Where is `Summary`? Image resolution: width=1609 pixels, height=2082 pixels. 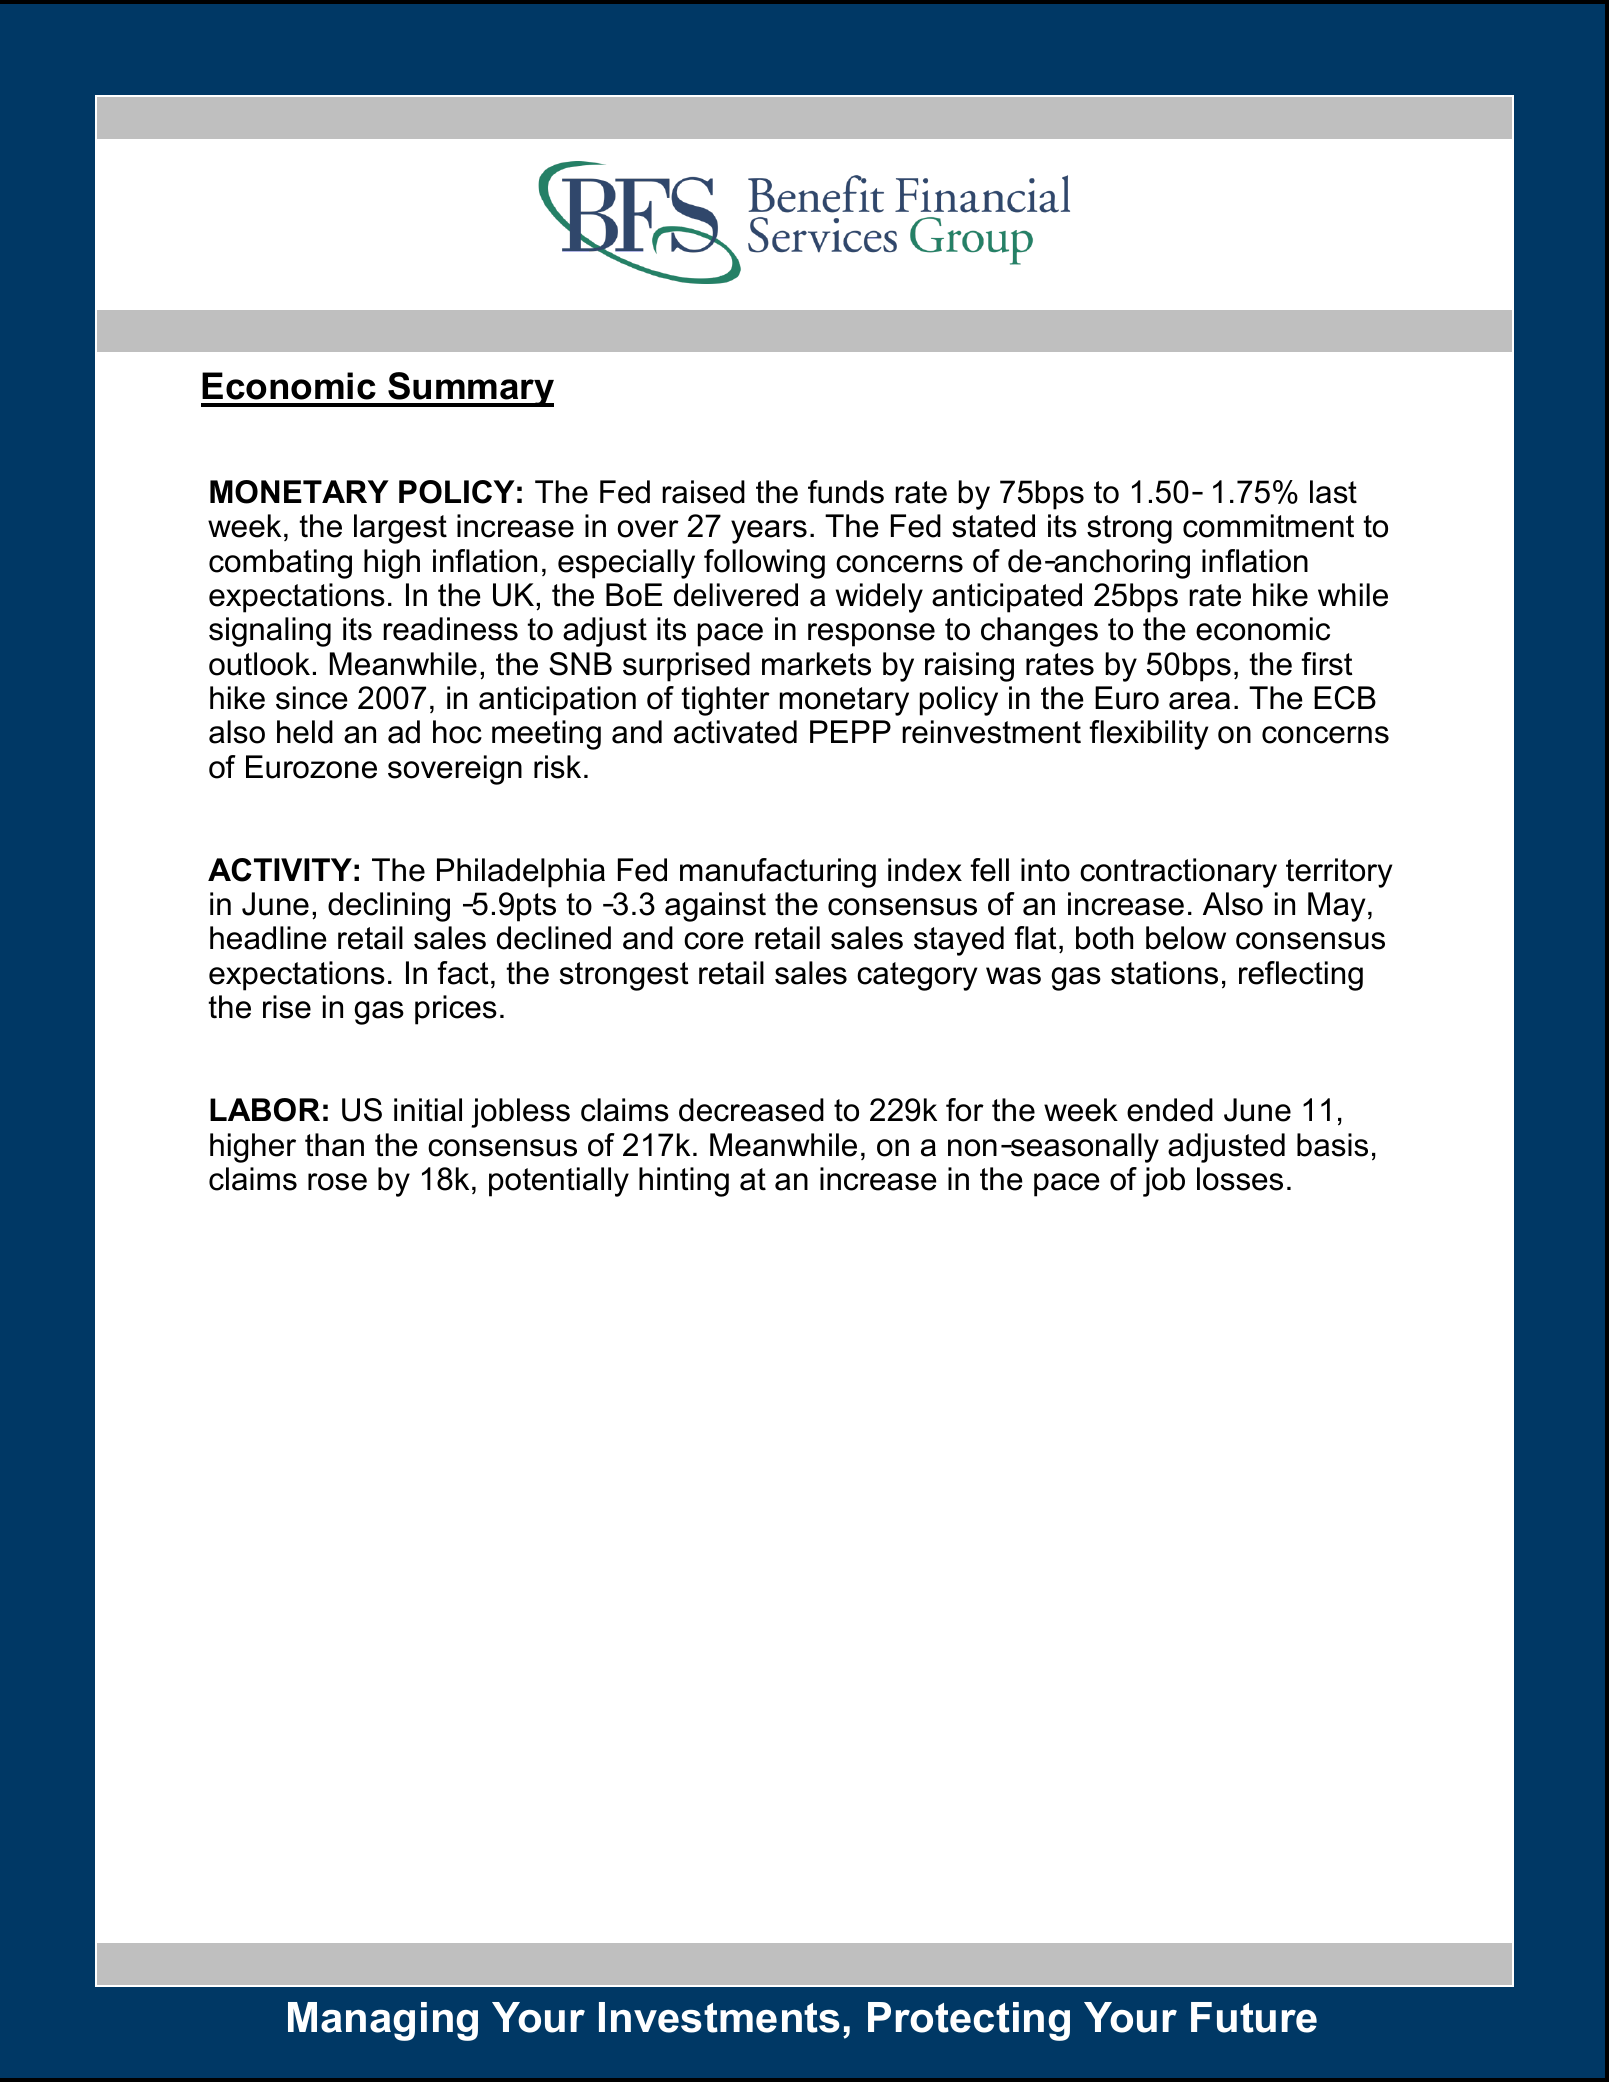 Summary is located at coordinates (470, 389).
